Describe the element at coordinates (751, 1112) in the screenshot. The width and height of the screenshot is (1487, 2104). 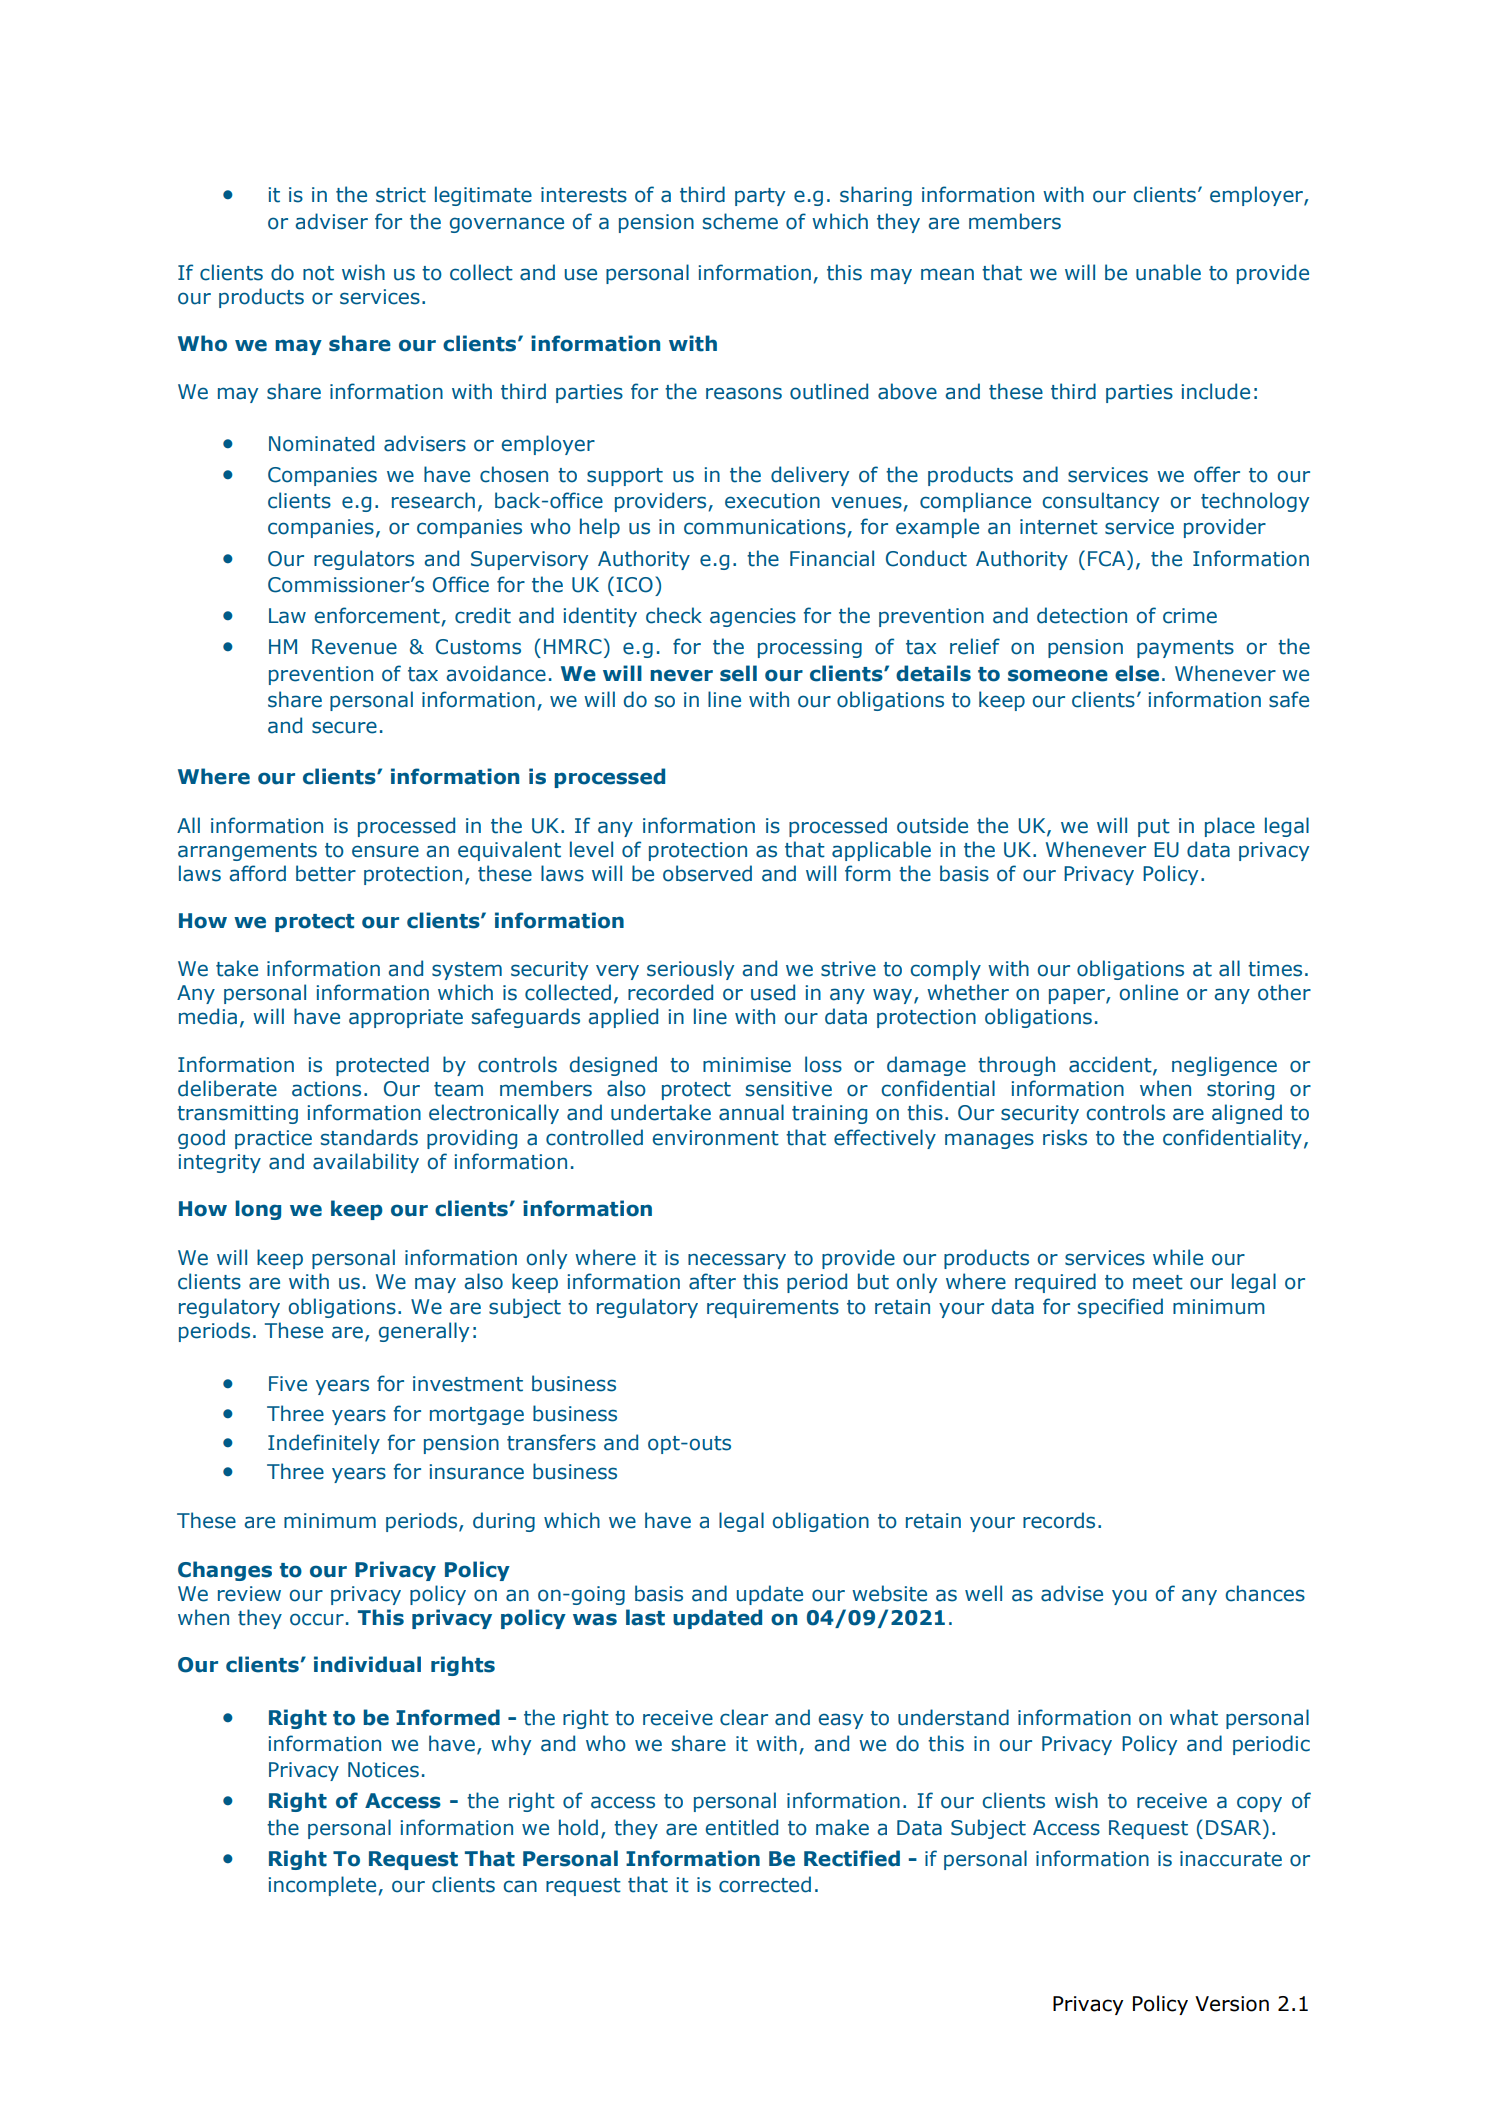
I see `annual` at that location.
